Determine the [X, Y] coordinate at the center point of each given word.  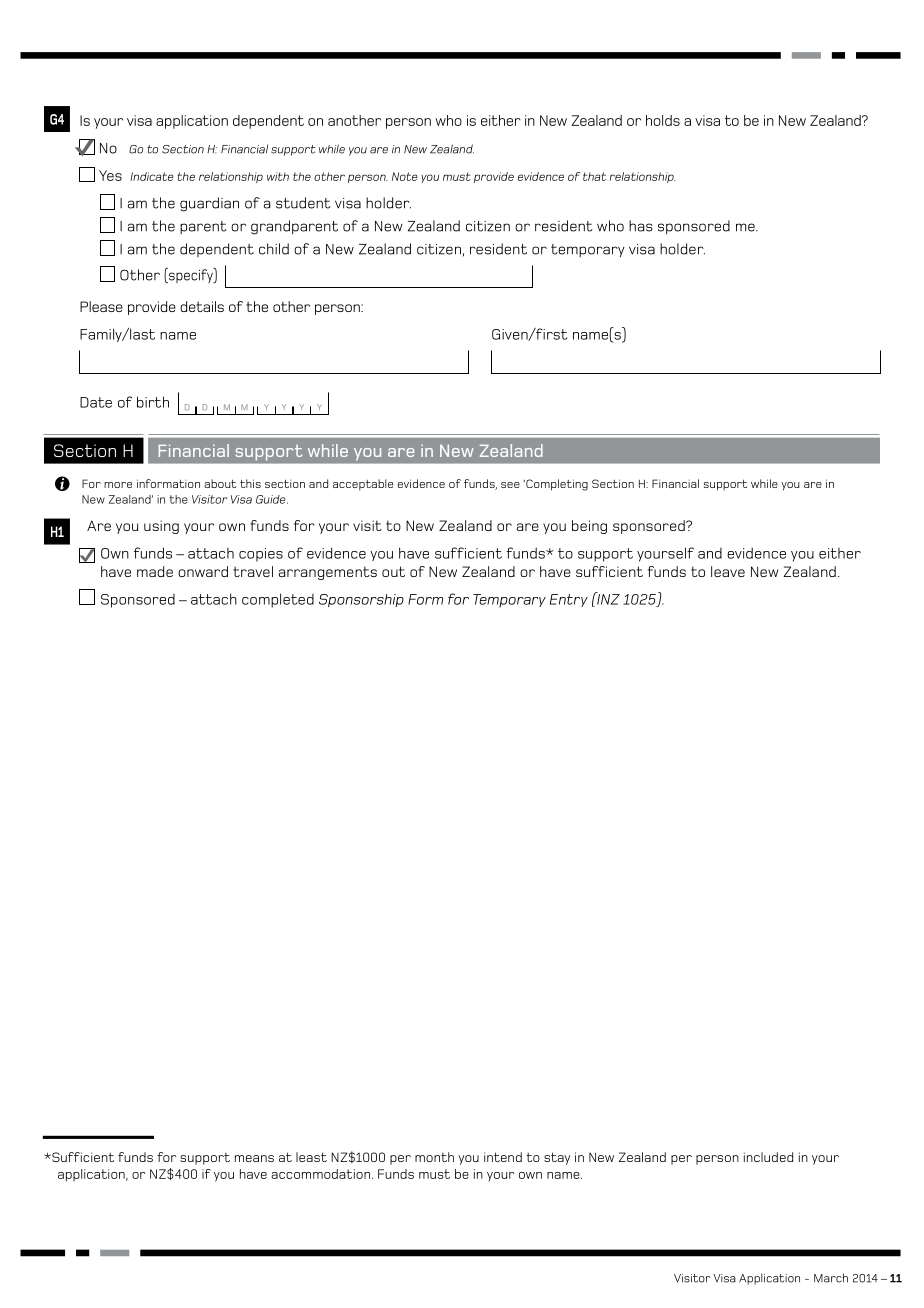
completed [278, 600]
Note [405, 176]
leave [728, 571]
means [254, 1158]
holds [663, 120]
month [434, 1157]
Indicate [152, 176]
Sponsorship [361, 600]
